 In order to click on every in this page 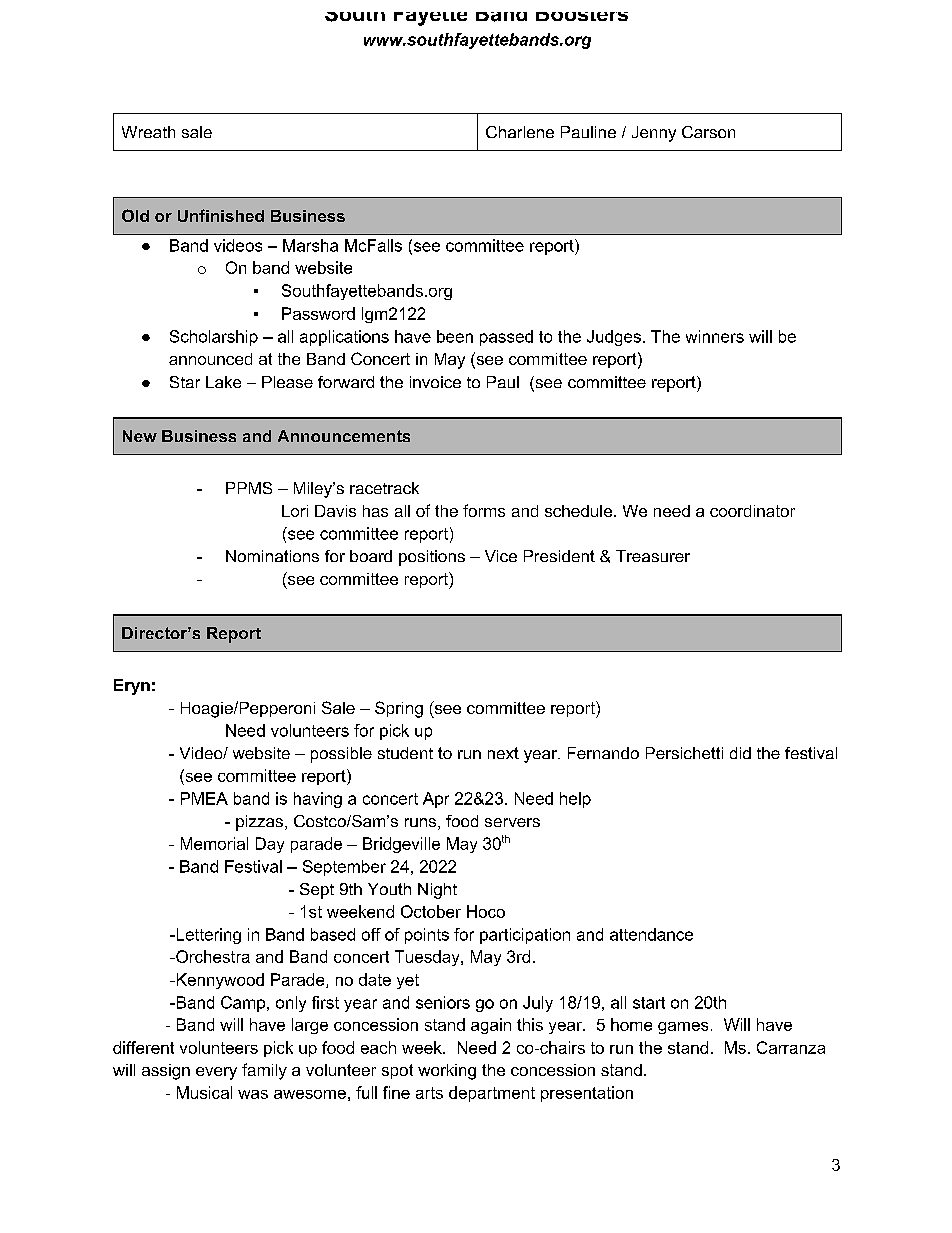, I will do `click(216, 1073)`.
